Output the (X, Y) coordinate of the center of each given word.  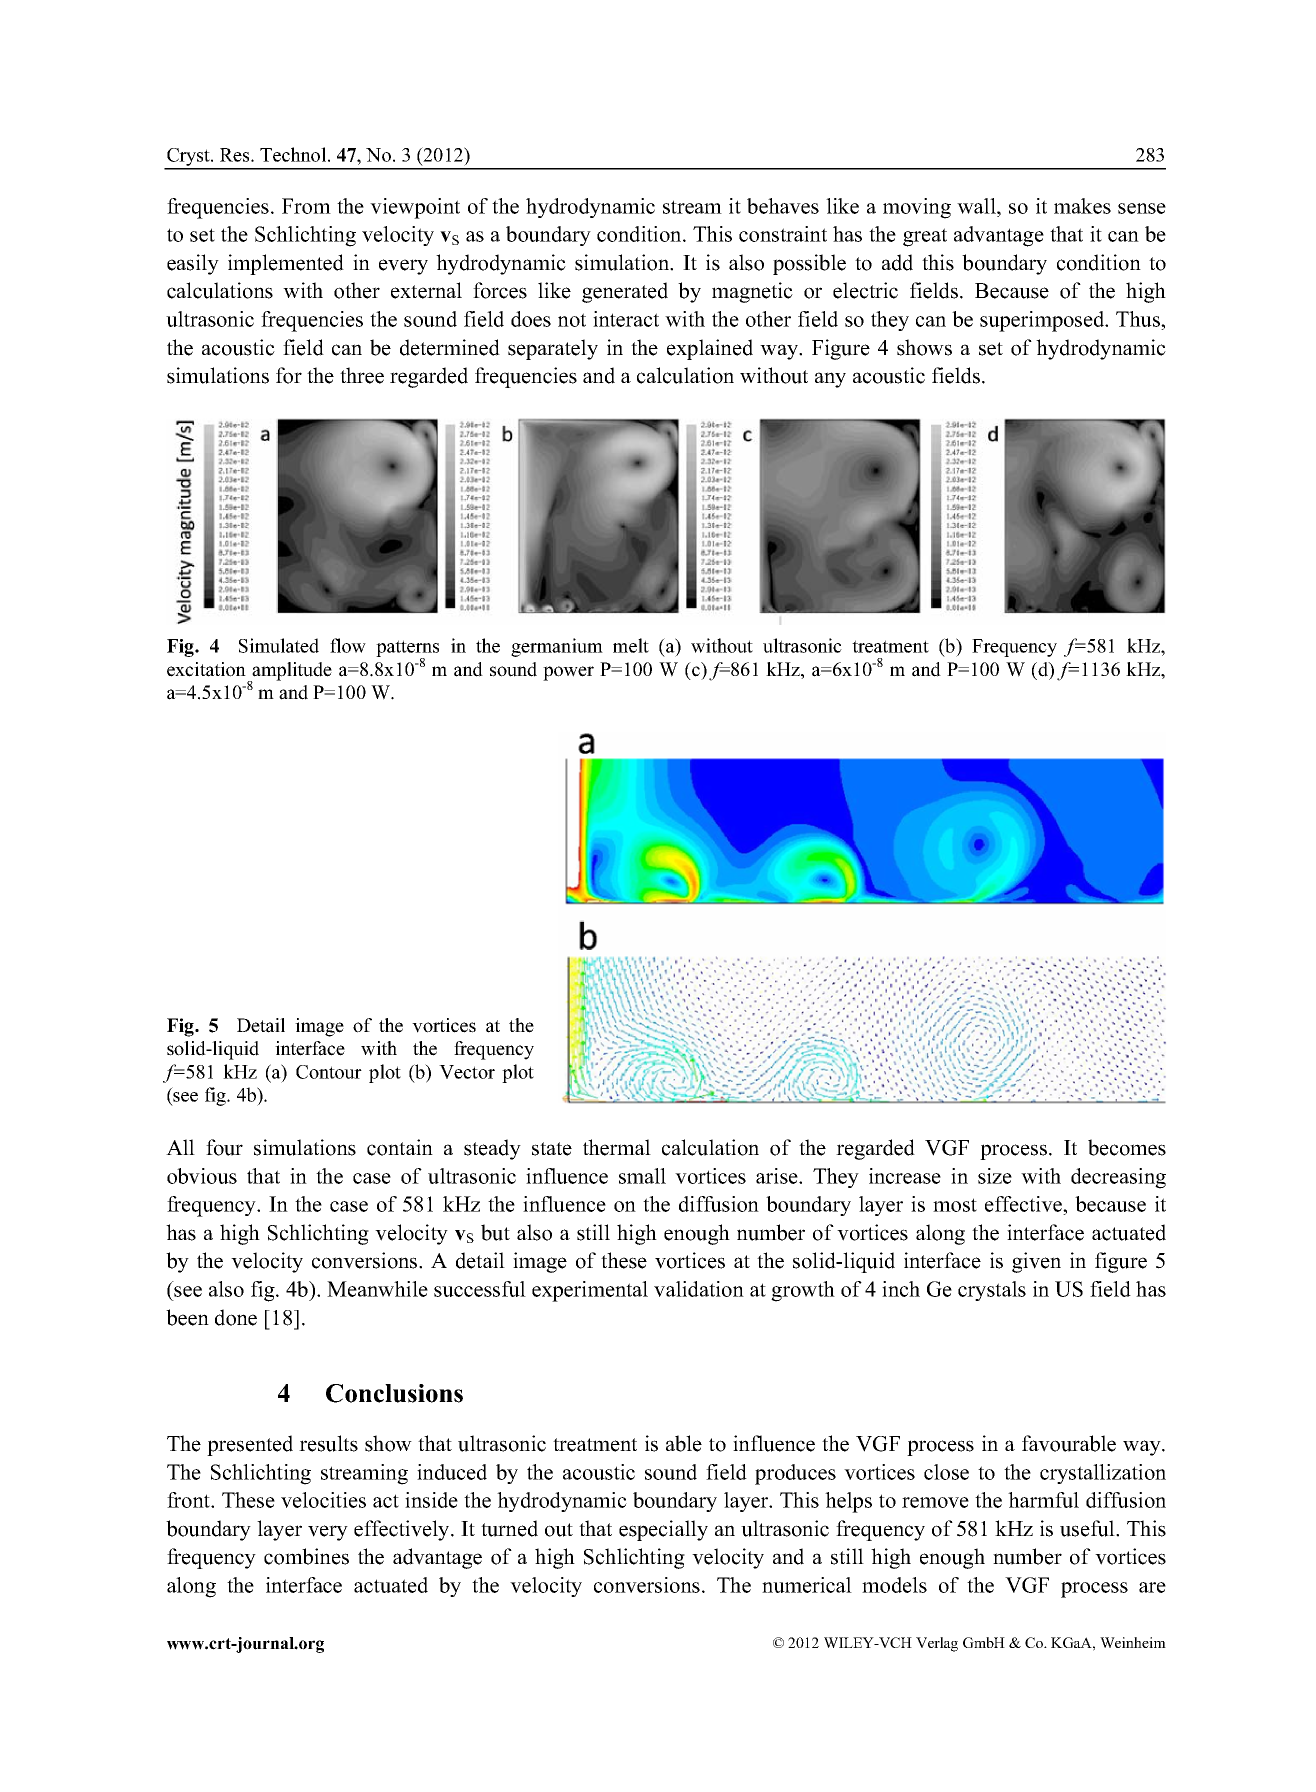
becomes (1127, 1147)
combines (306, 1556)
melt (631, 645)
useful (1088, 1528)
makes (1082, 206)
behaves (783, 206)
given (1036, 1262)
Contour (329, 1072)
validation (699, 1289)
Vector (467, 1072)
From (306, 206)
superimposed (1043, 321)
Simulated (279, 645)
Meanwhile (377, 1289)
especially (663, 1530)
